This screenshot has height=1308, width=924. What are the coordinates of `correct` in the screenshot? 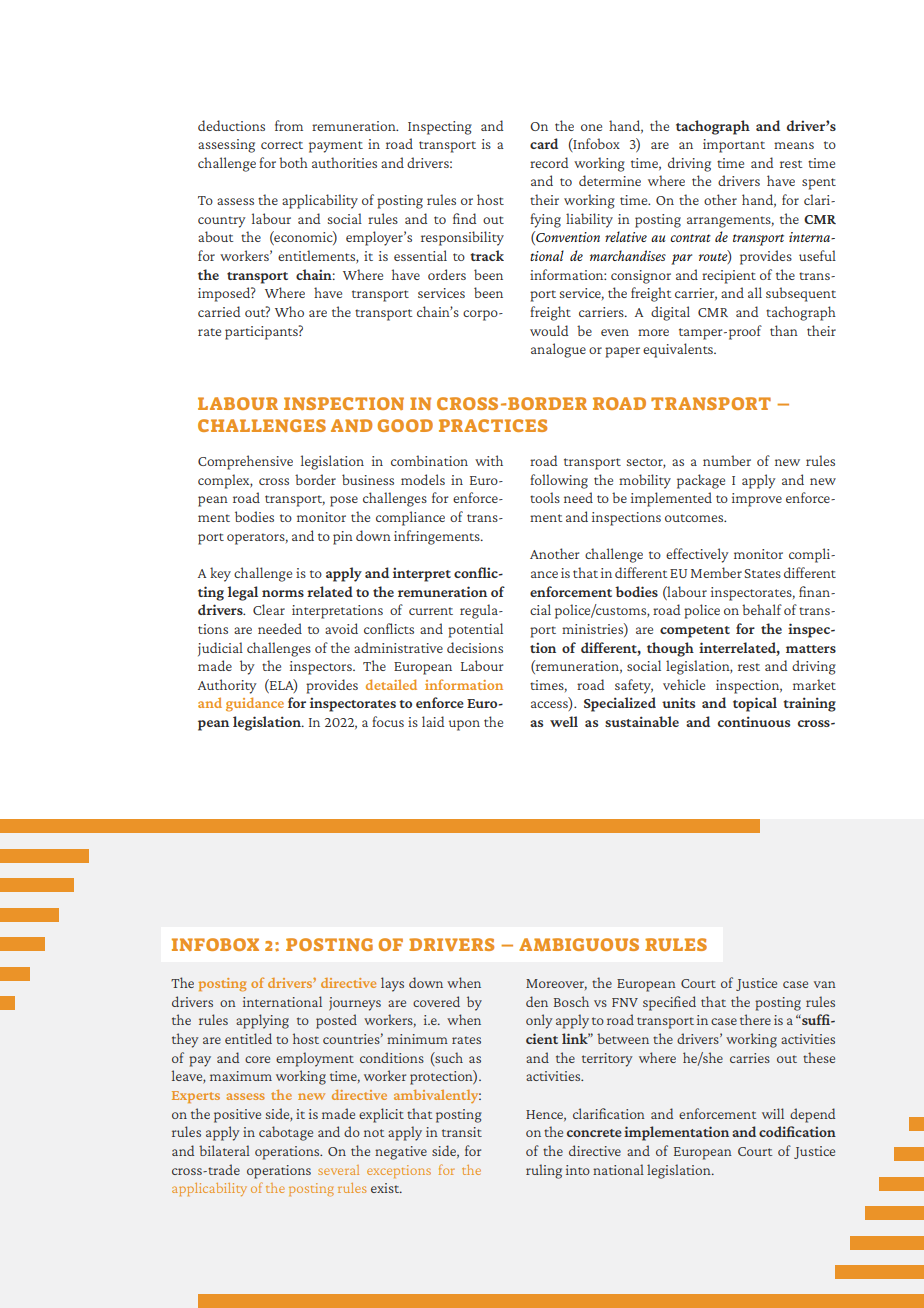 It's located at (282, 145).
